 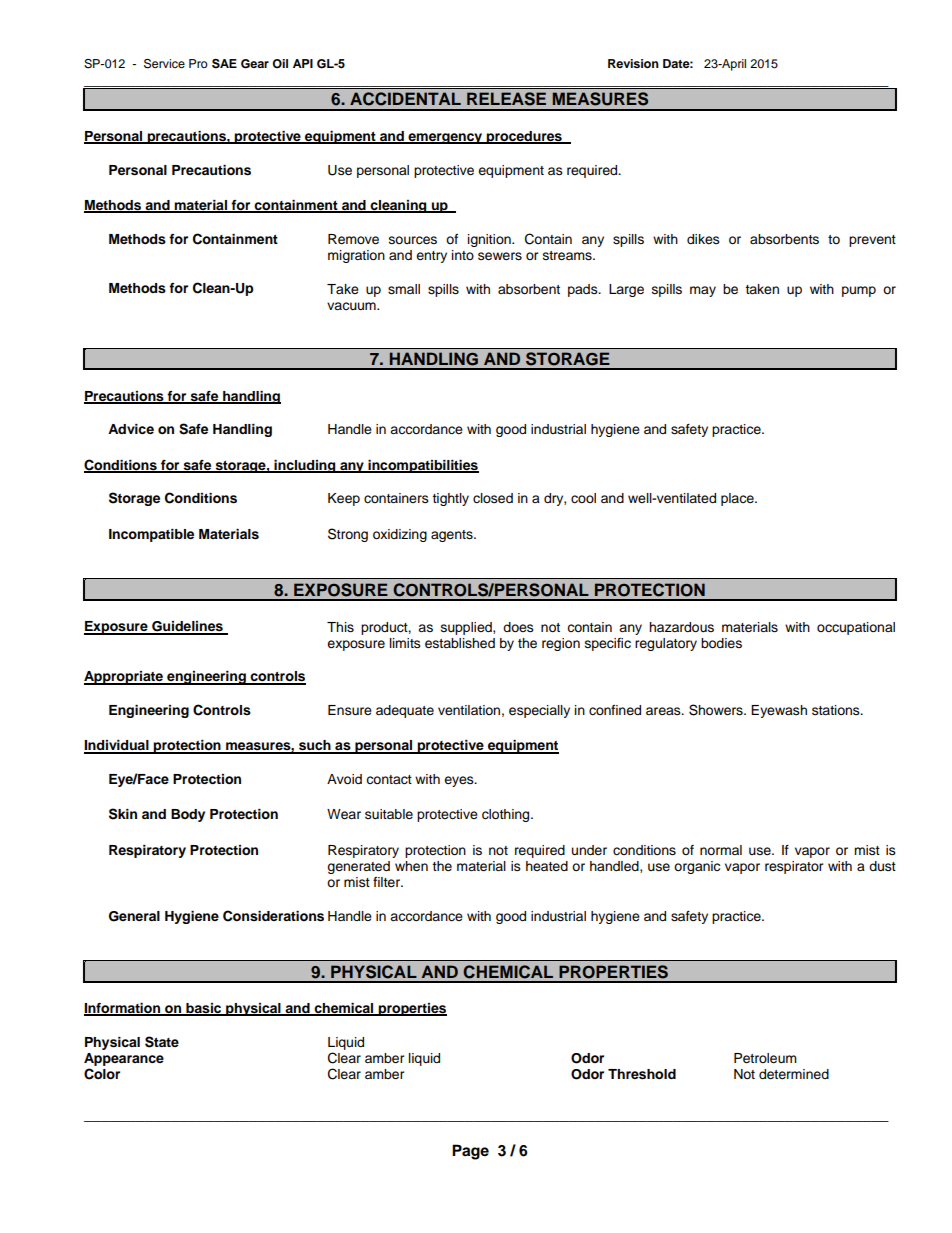 I want to click on bodies, so click(x=721, y=643).
